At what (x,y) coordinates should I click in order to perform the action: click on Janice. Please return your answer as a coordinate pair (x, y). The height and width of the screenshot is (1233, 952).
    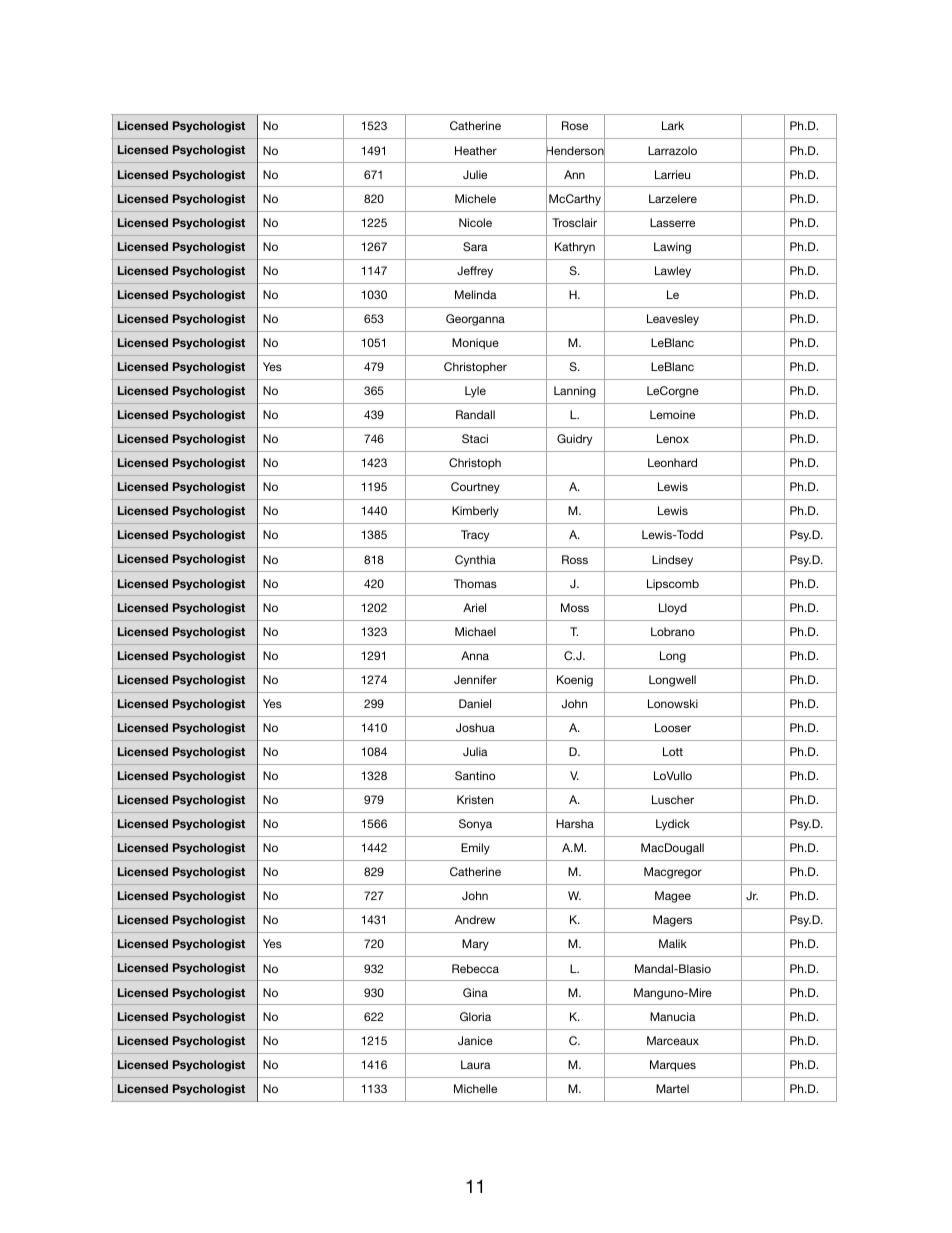
    Looking at the image, I should click on (475, 1040).
